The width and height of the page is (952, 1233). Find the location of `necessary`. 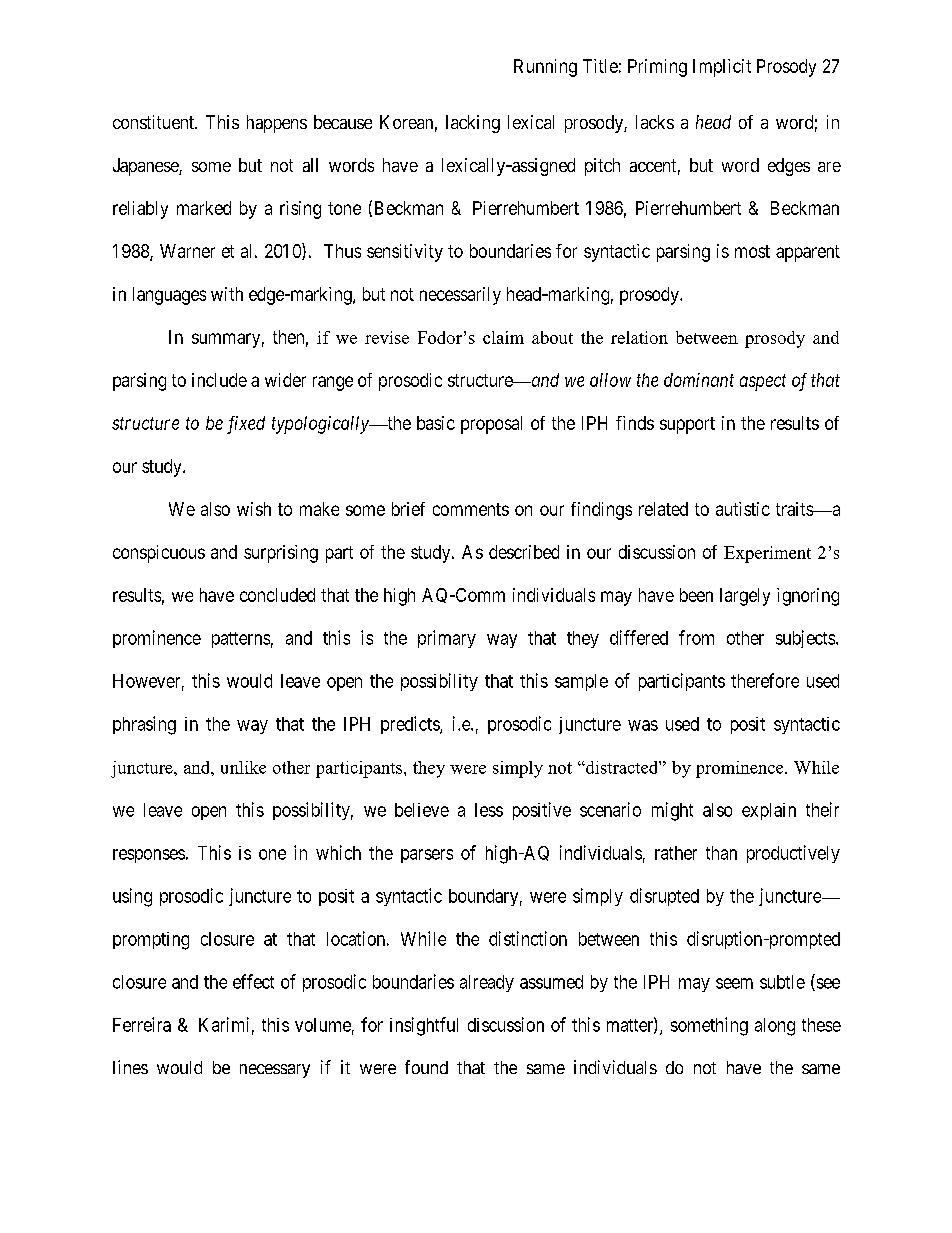

necessary is located at coordinates (275, 1071).
